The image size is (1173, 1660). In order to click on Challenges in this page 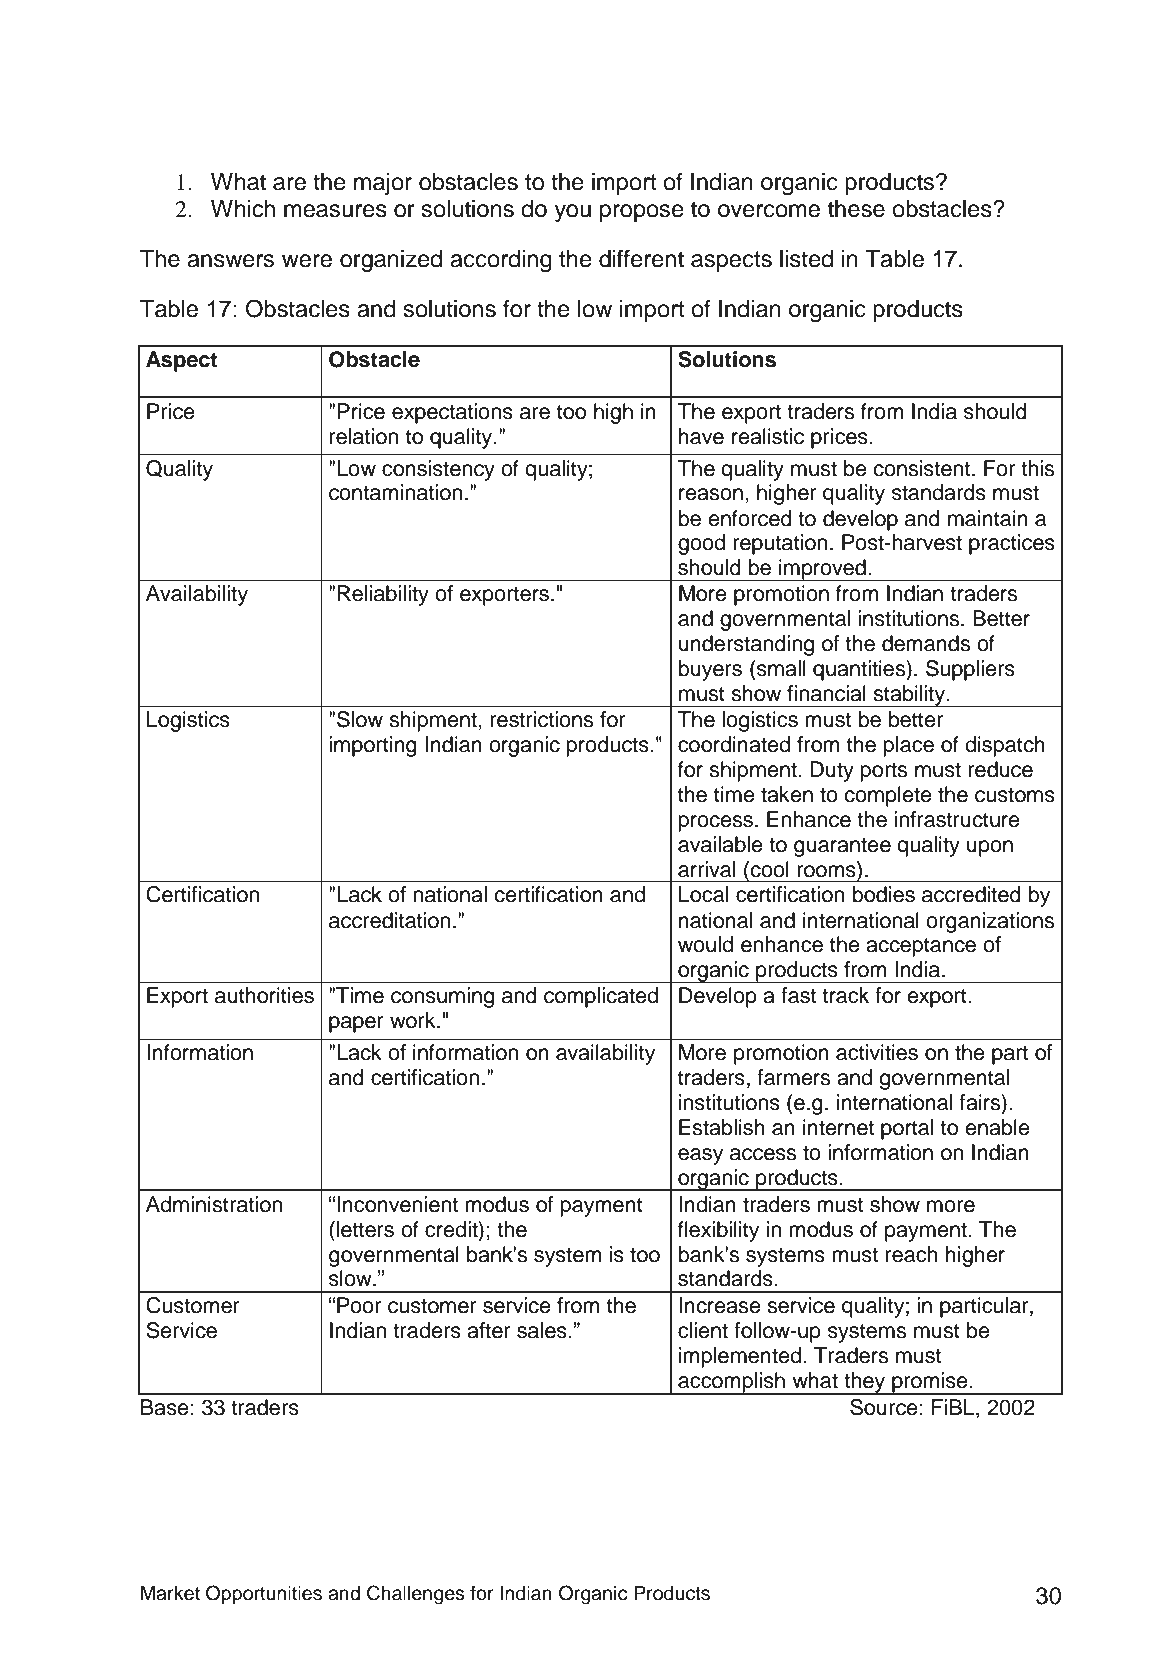, I will do `click(415, 1595)`.
